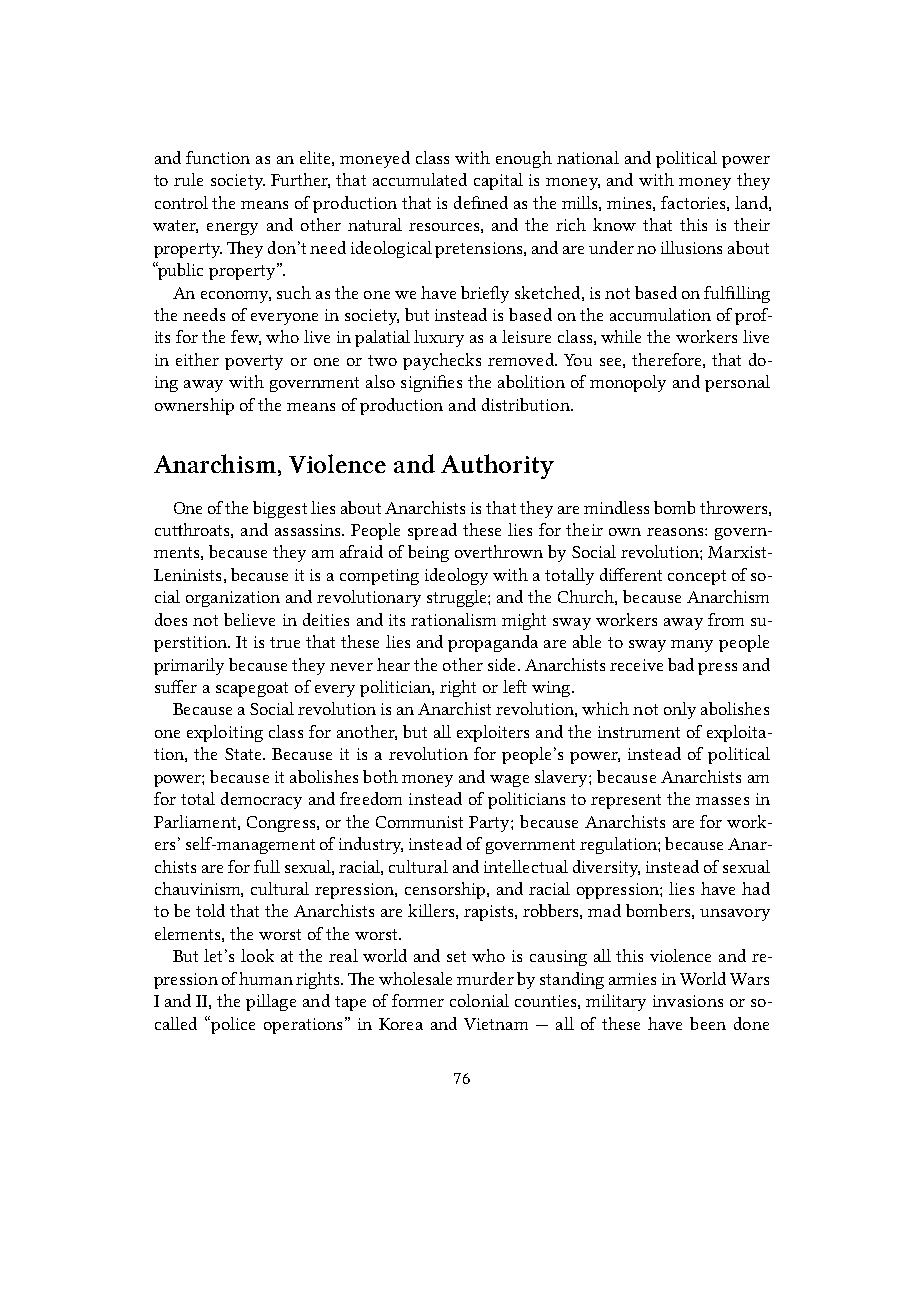 This screenshot has width=924, height=1308. I want to click on scapegoat, so click(252, 689).
